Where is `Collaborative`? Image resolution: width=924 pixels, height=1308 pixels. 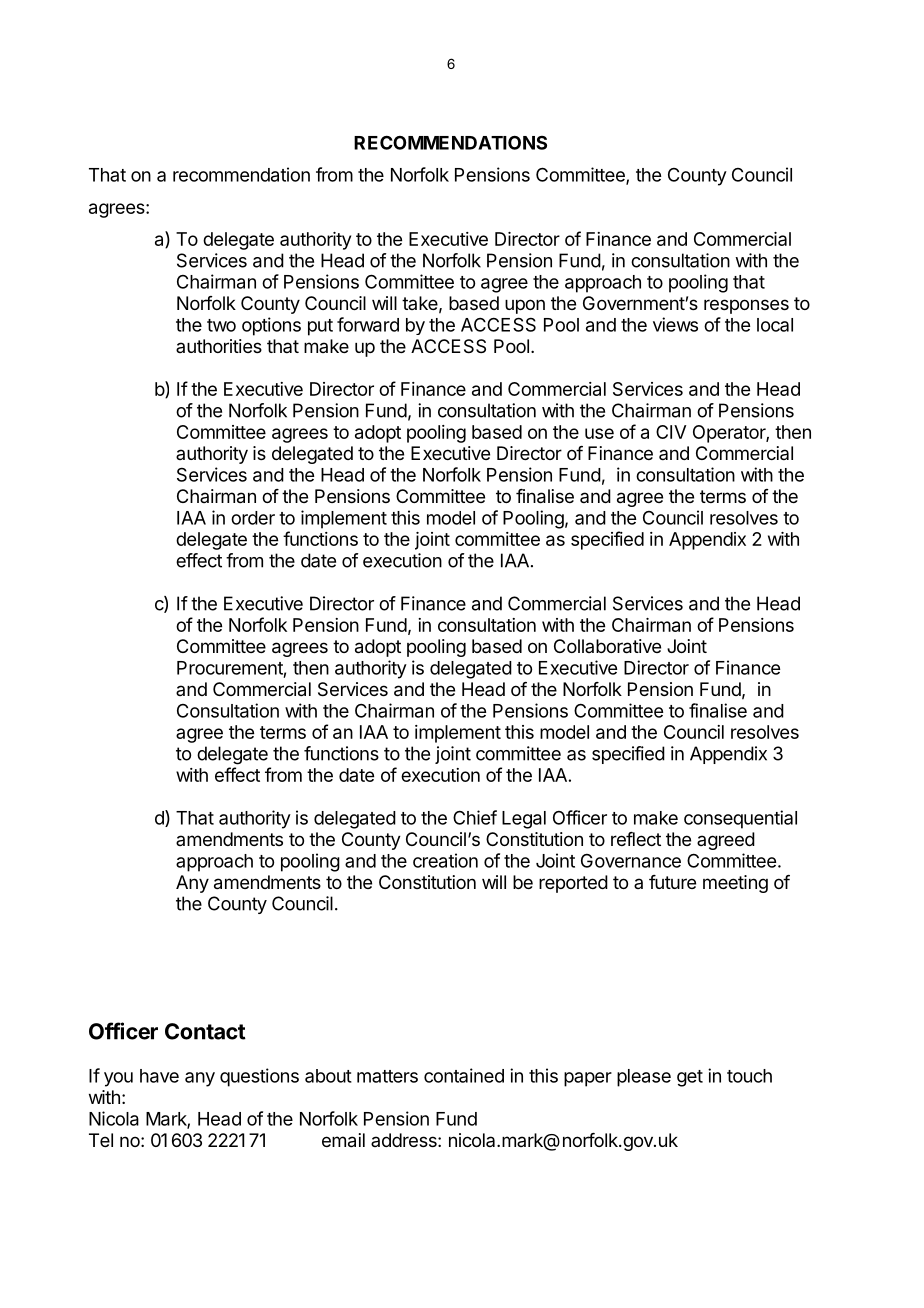 Collaborative is located at coordinates (607, 646).
